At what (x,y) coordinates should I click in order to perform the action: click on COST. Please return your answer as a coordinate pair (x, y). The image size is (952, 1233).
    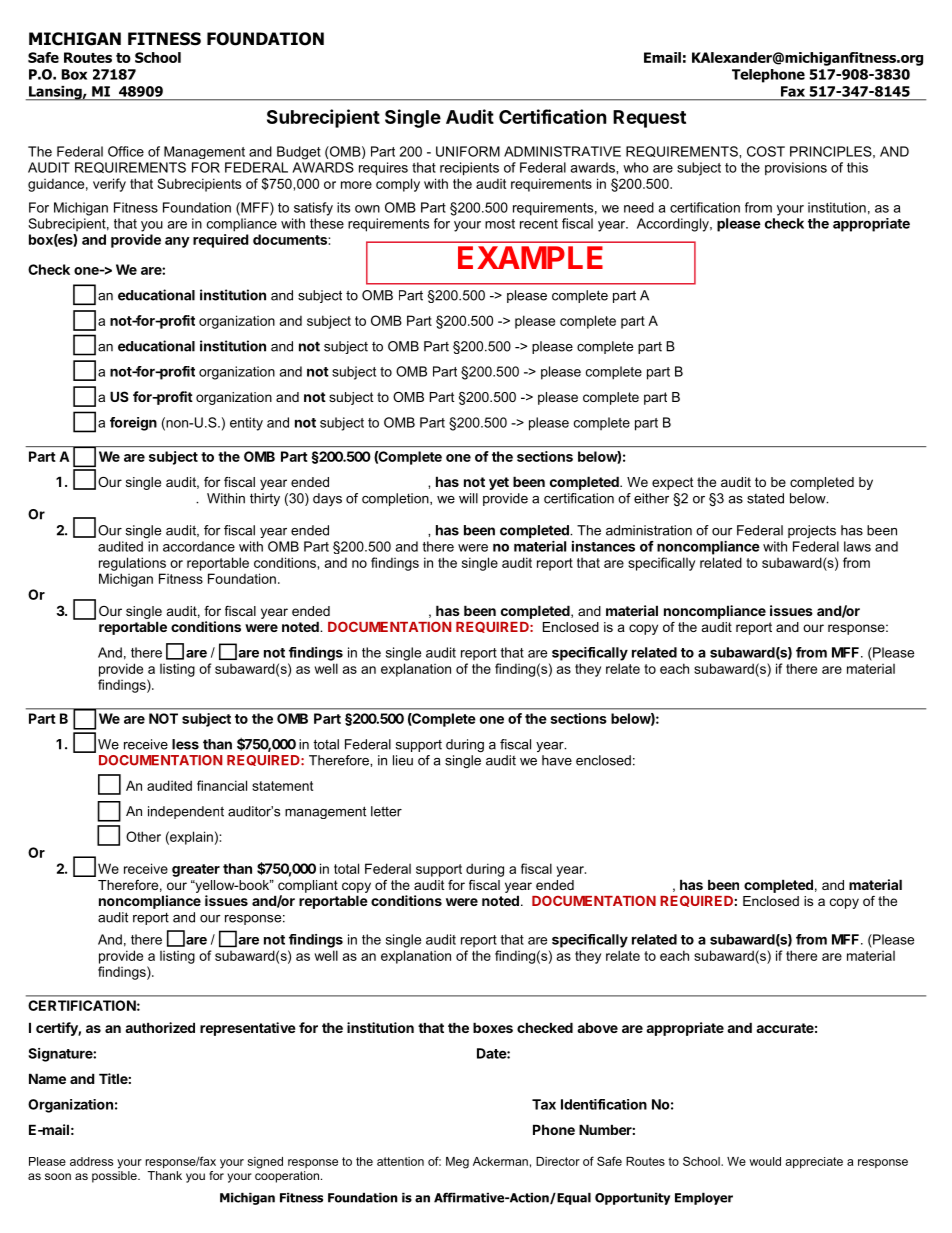
    Looking at the image, I should click on (766, 151).
